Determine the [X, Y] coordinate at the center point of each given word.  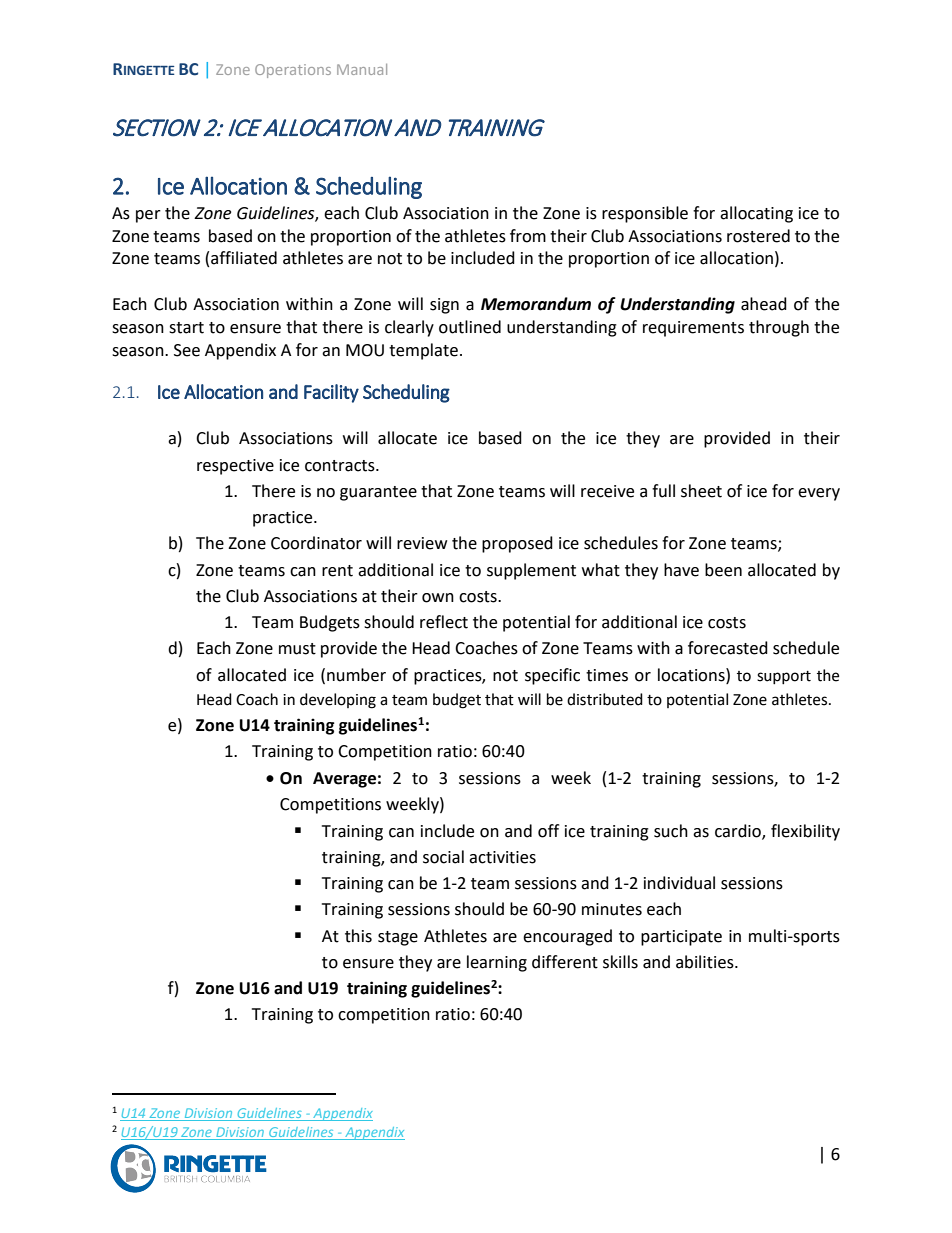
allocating [756, 214]
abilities [706, 962]
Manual [362, 69]
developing [338, 701]
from [528, 236]
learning [497, 963]
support [784, 677]
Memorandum [536, 304]
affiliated [244, 258]
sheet [701, 491]
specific [552, 676]
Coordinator [316, 543]
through [779, 328]
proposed [517, 544]
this [358, 936]
